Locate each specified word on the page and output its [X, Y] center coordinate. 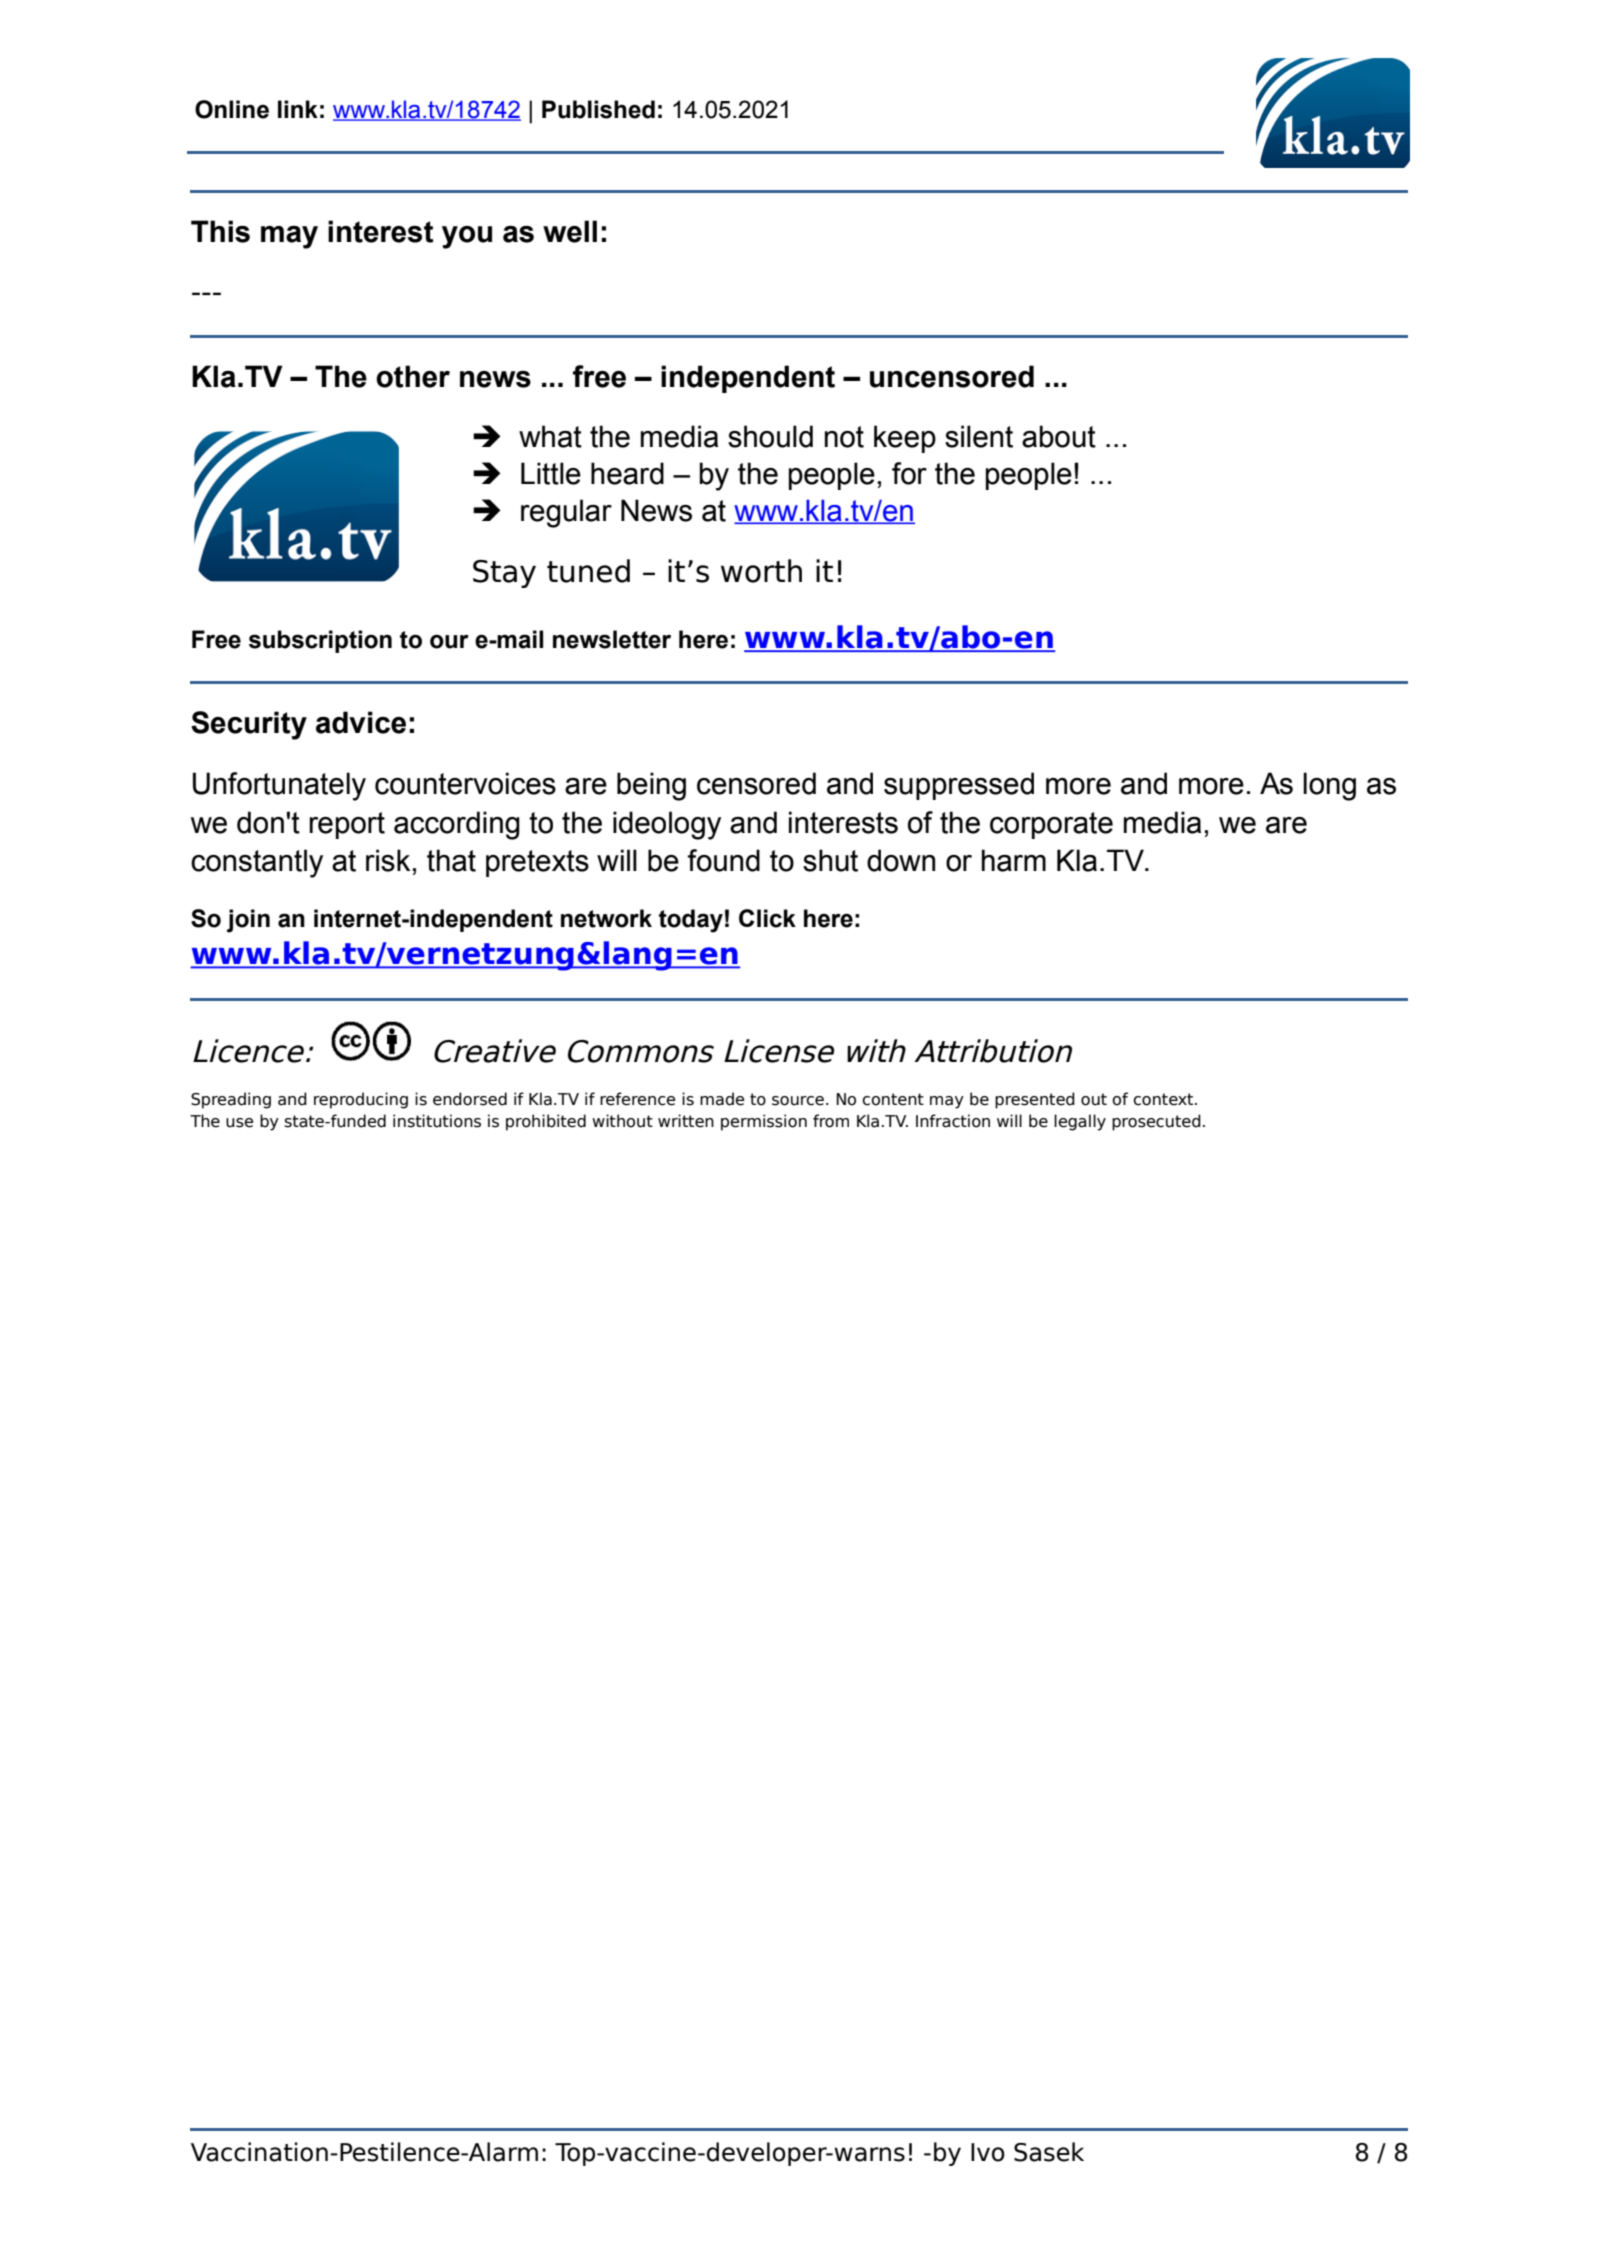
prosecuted [1156, 1122]
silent [979, 436]
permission [764, 1122]
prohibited [546, 1122]
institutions [437, 1121]
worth [761, 571]
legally [1080, 1122]
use [239, 1123]
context [1164, 1099]
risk [388, 860]
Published [598, 109]
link [298, 109]
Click [767, 918]
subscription [320, 641]
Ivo [988, 2152]
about [1059, 436]
